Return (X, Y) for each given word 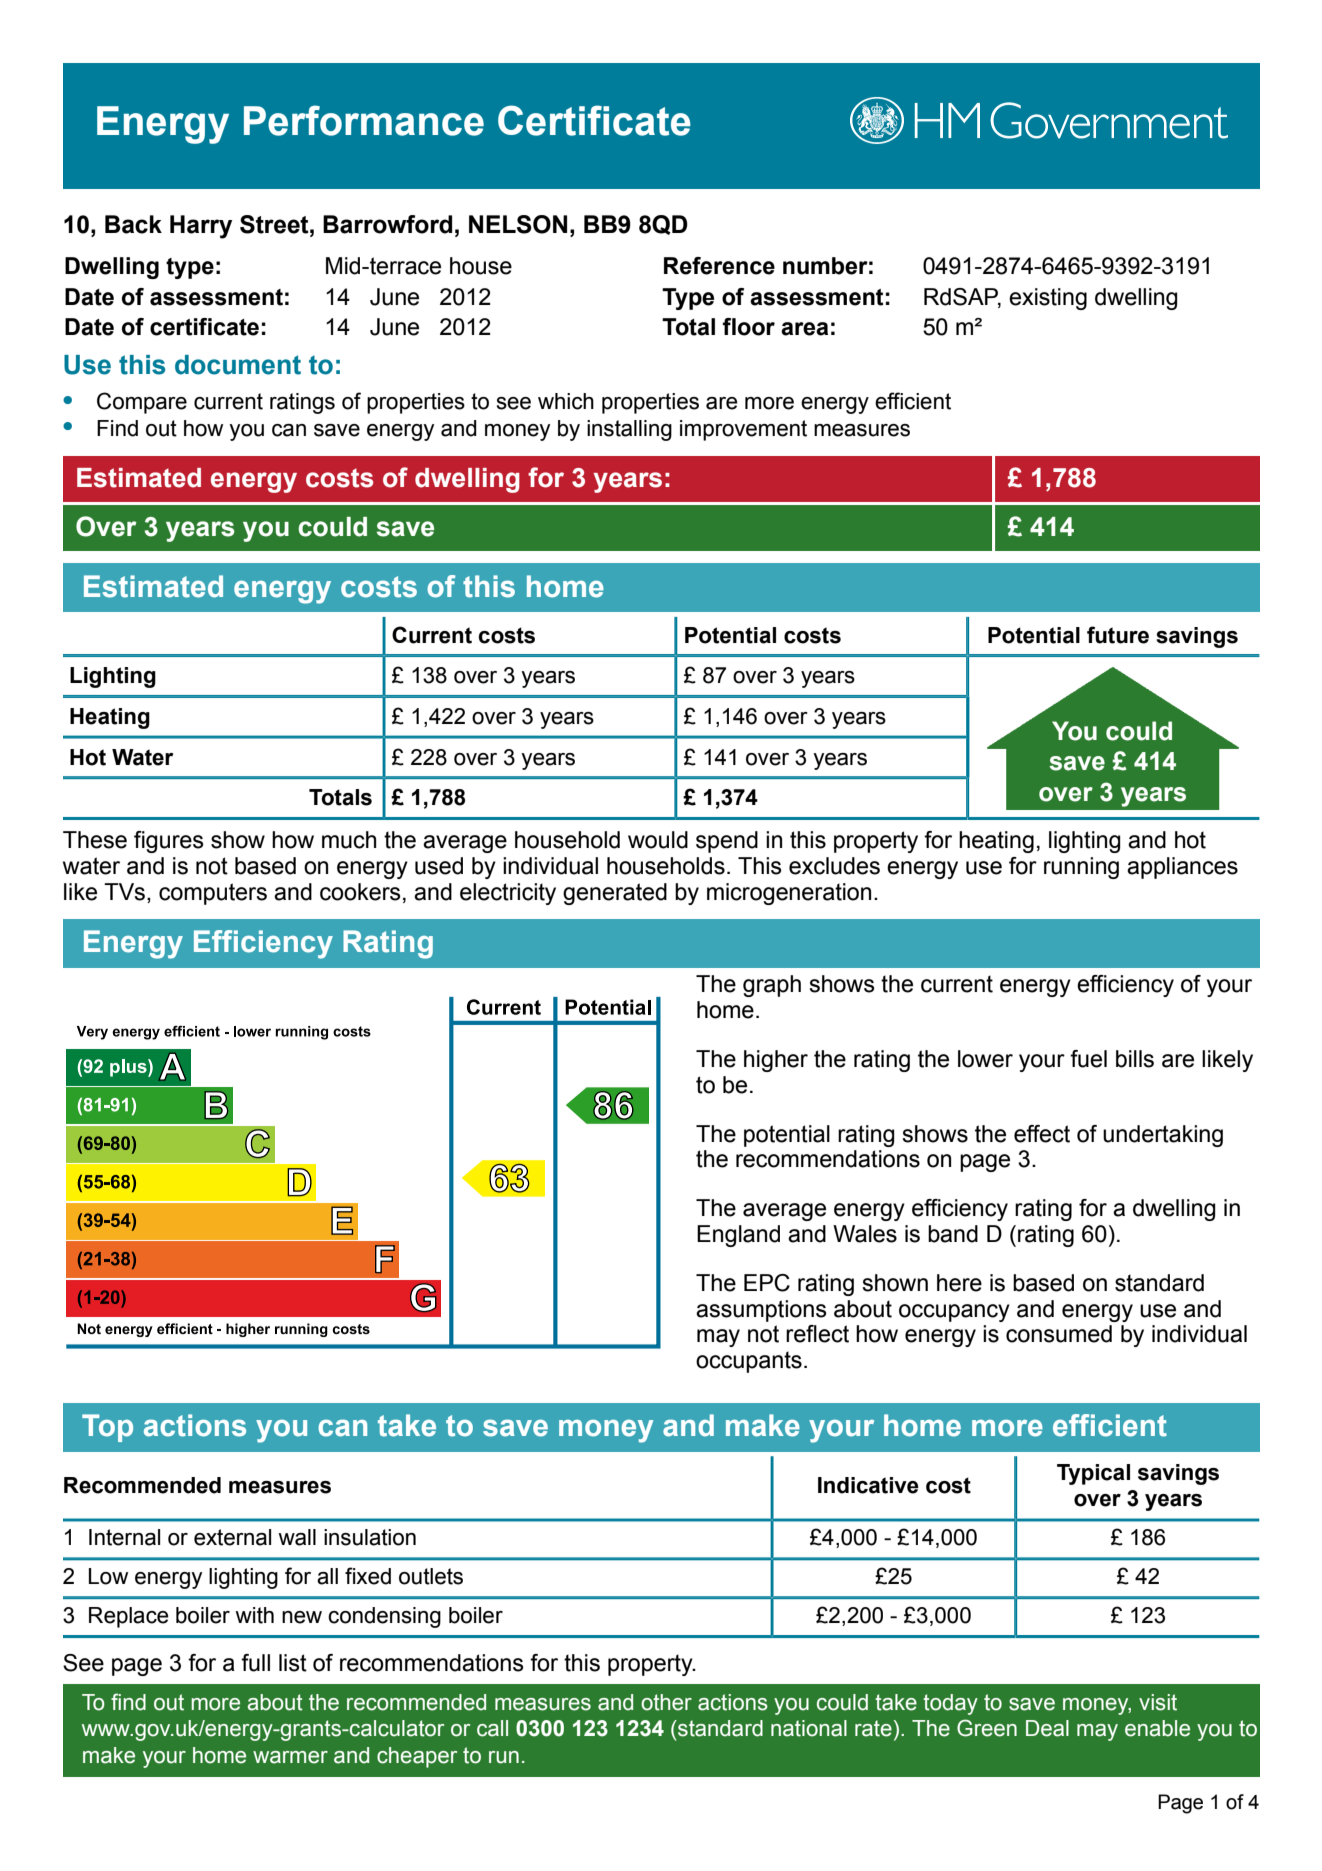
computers (213, 894)
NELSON (518, 224)
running (1081, 868)
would (658, 840)
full (255, 1663)
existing (1048, 299)
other (666, 1702)
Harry (201, 227)
